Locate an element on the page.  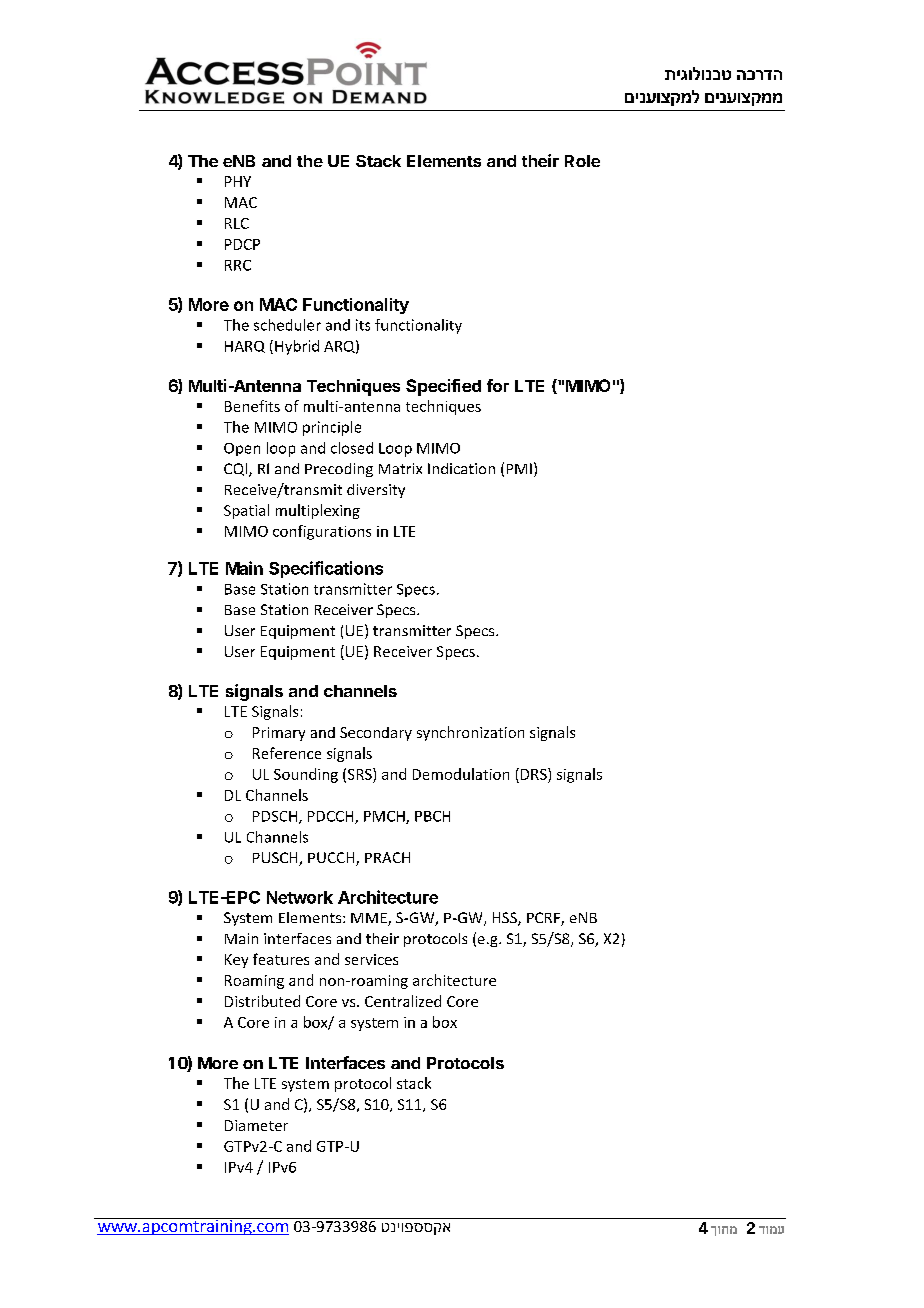
MME is located at coordinates (370, 919).
